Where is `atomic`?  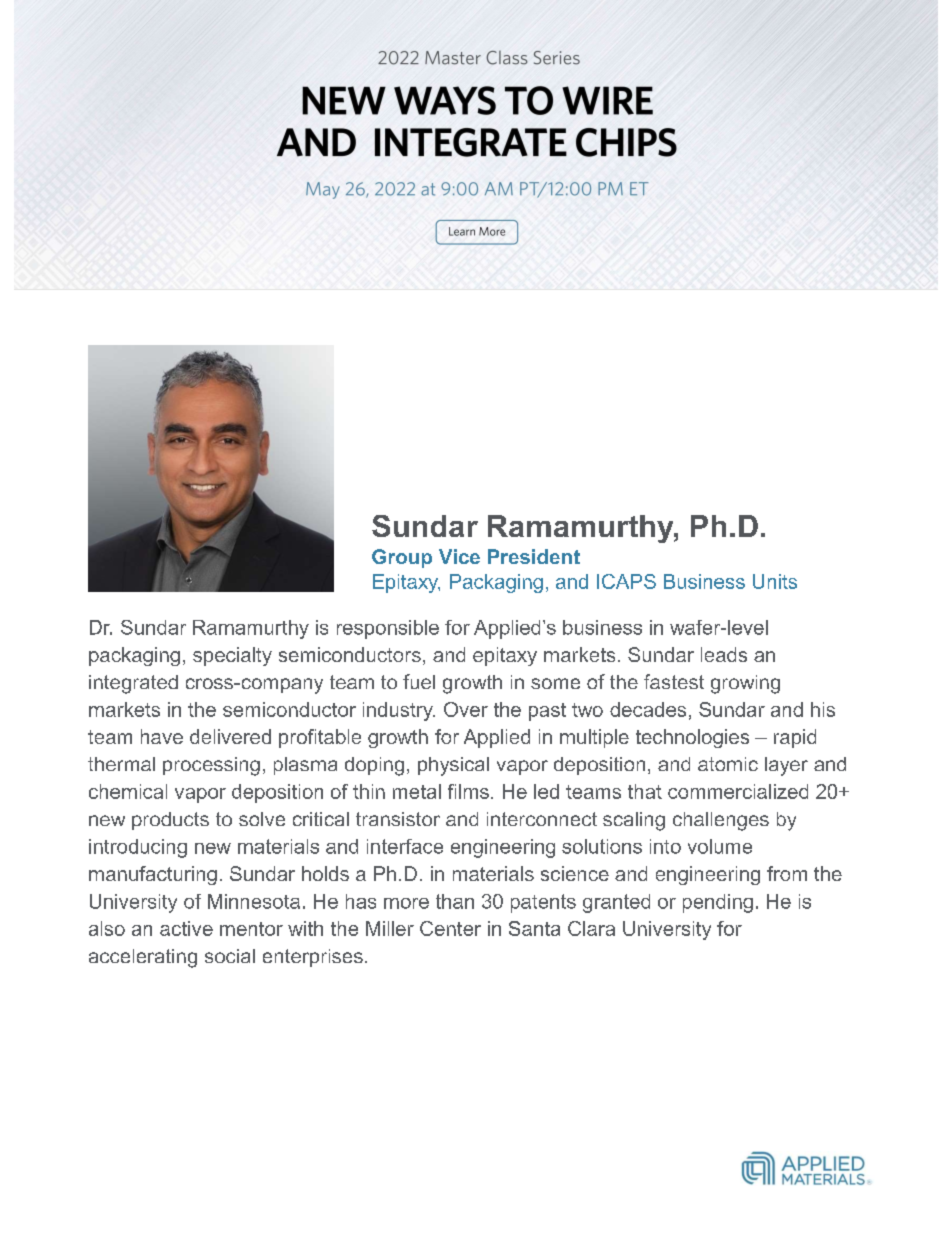
atomic is located at coordinates (728, 764).
